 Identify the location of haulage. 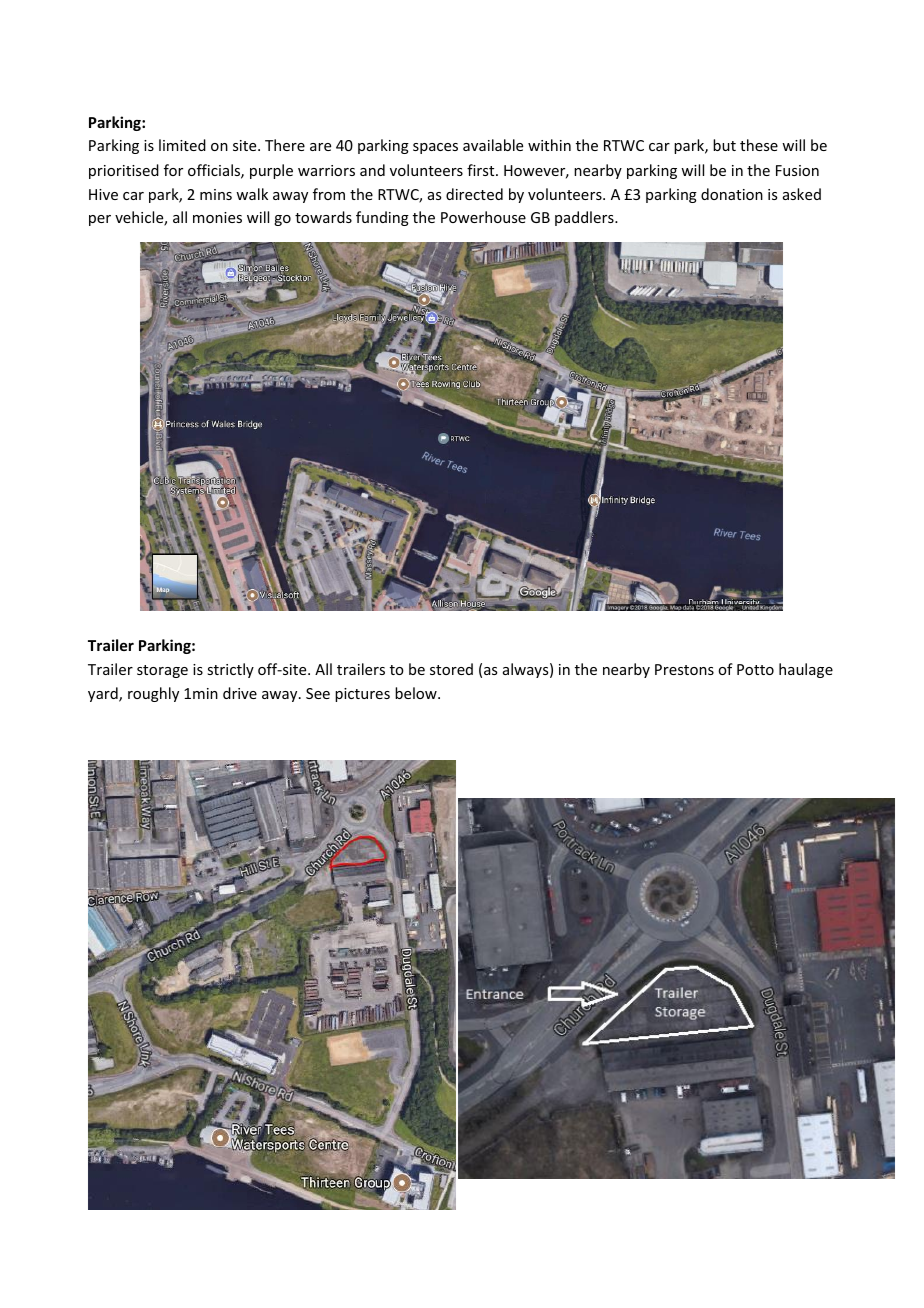
(806, 670).
